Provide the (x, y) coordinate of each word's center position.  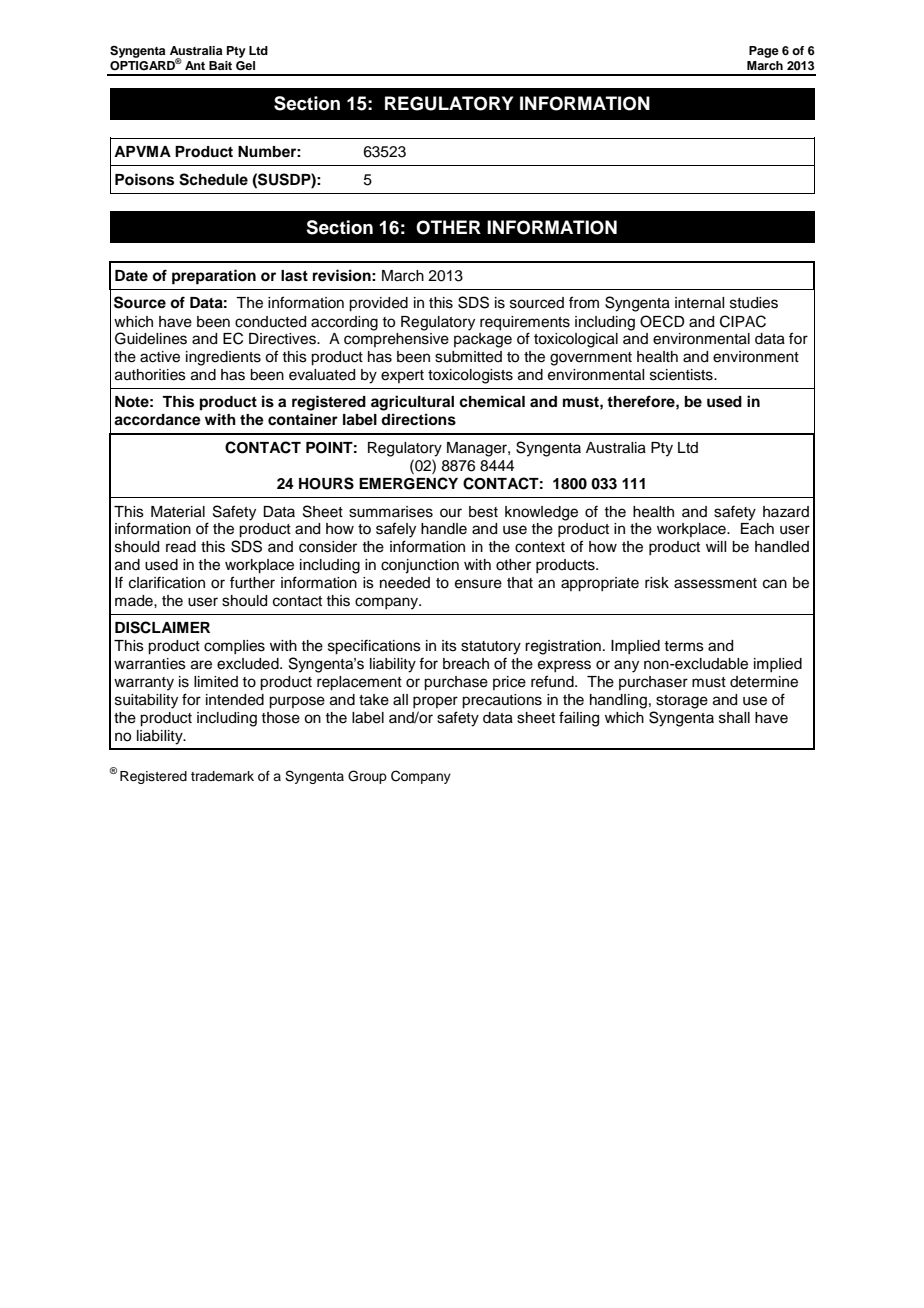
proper (435, 702)
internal (699, 303)
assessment (715, 583)
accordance (157, 420)
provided (378, 304)
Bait (220, 65)
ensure (478, 584)
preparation (214, 277)
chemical (492, 401)
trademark (222, 776)
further (252, 582)
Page (764, 52)
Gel (245, 66)
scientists (682, 375)
